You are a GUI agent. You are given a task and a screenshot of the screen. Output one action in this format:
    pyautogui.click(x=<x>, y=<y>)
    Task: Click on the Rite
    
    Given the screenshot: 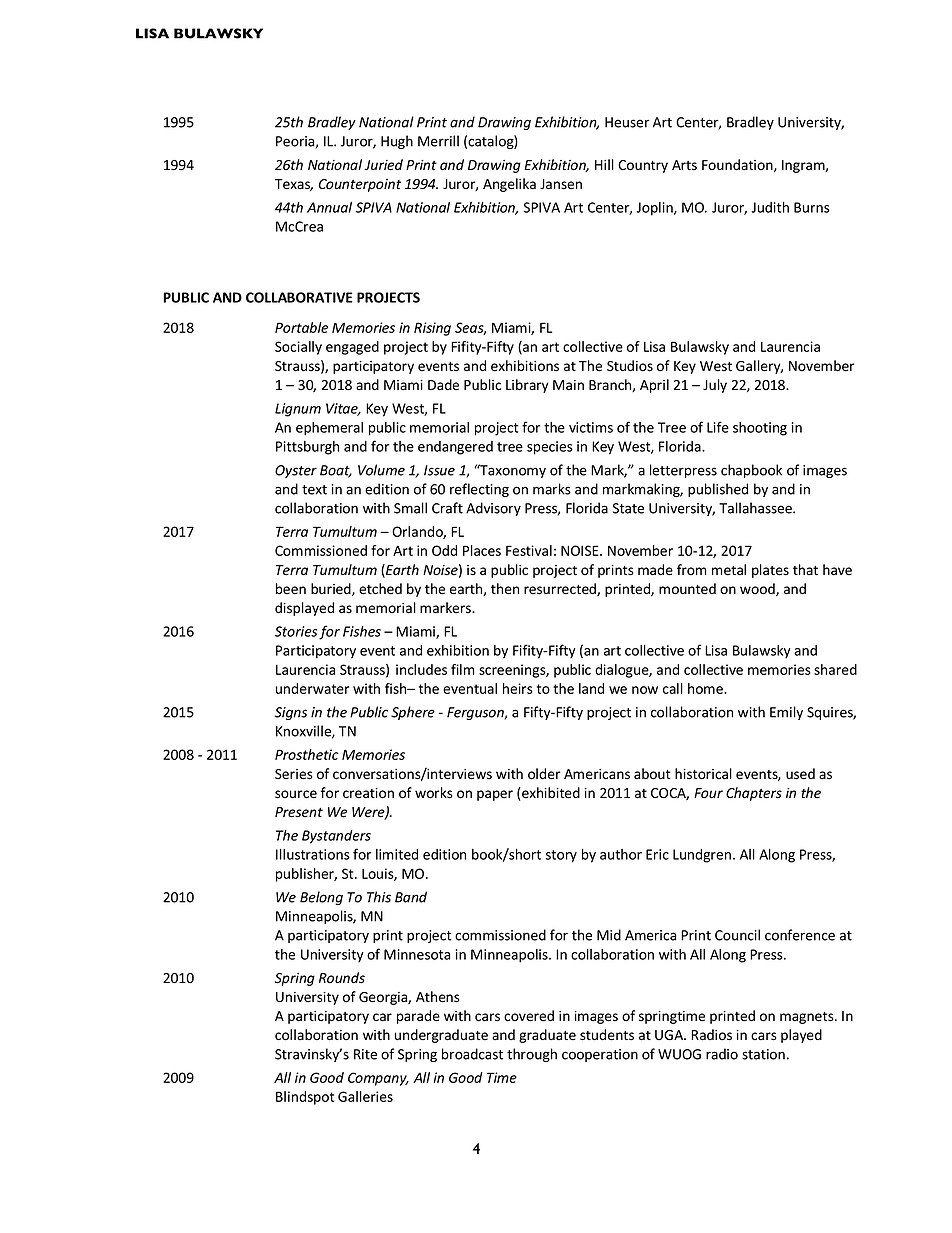 What is the action you would take?
    pyautogui.click(x=365, y=1054)
